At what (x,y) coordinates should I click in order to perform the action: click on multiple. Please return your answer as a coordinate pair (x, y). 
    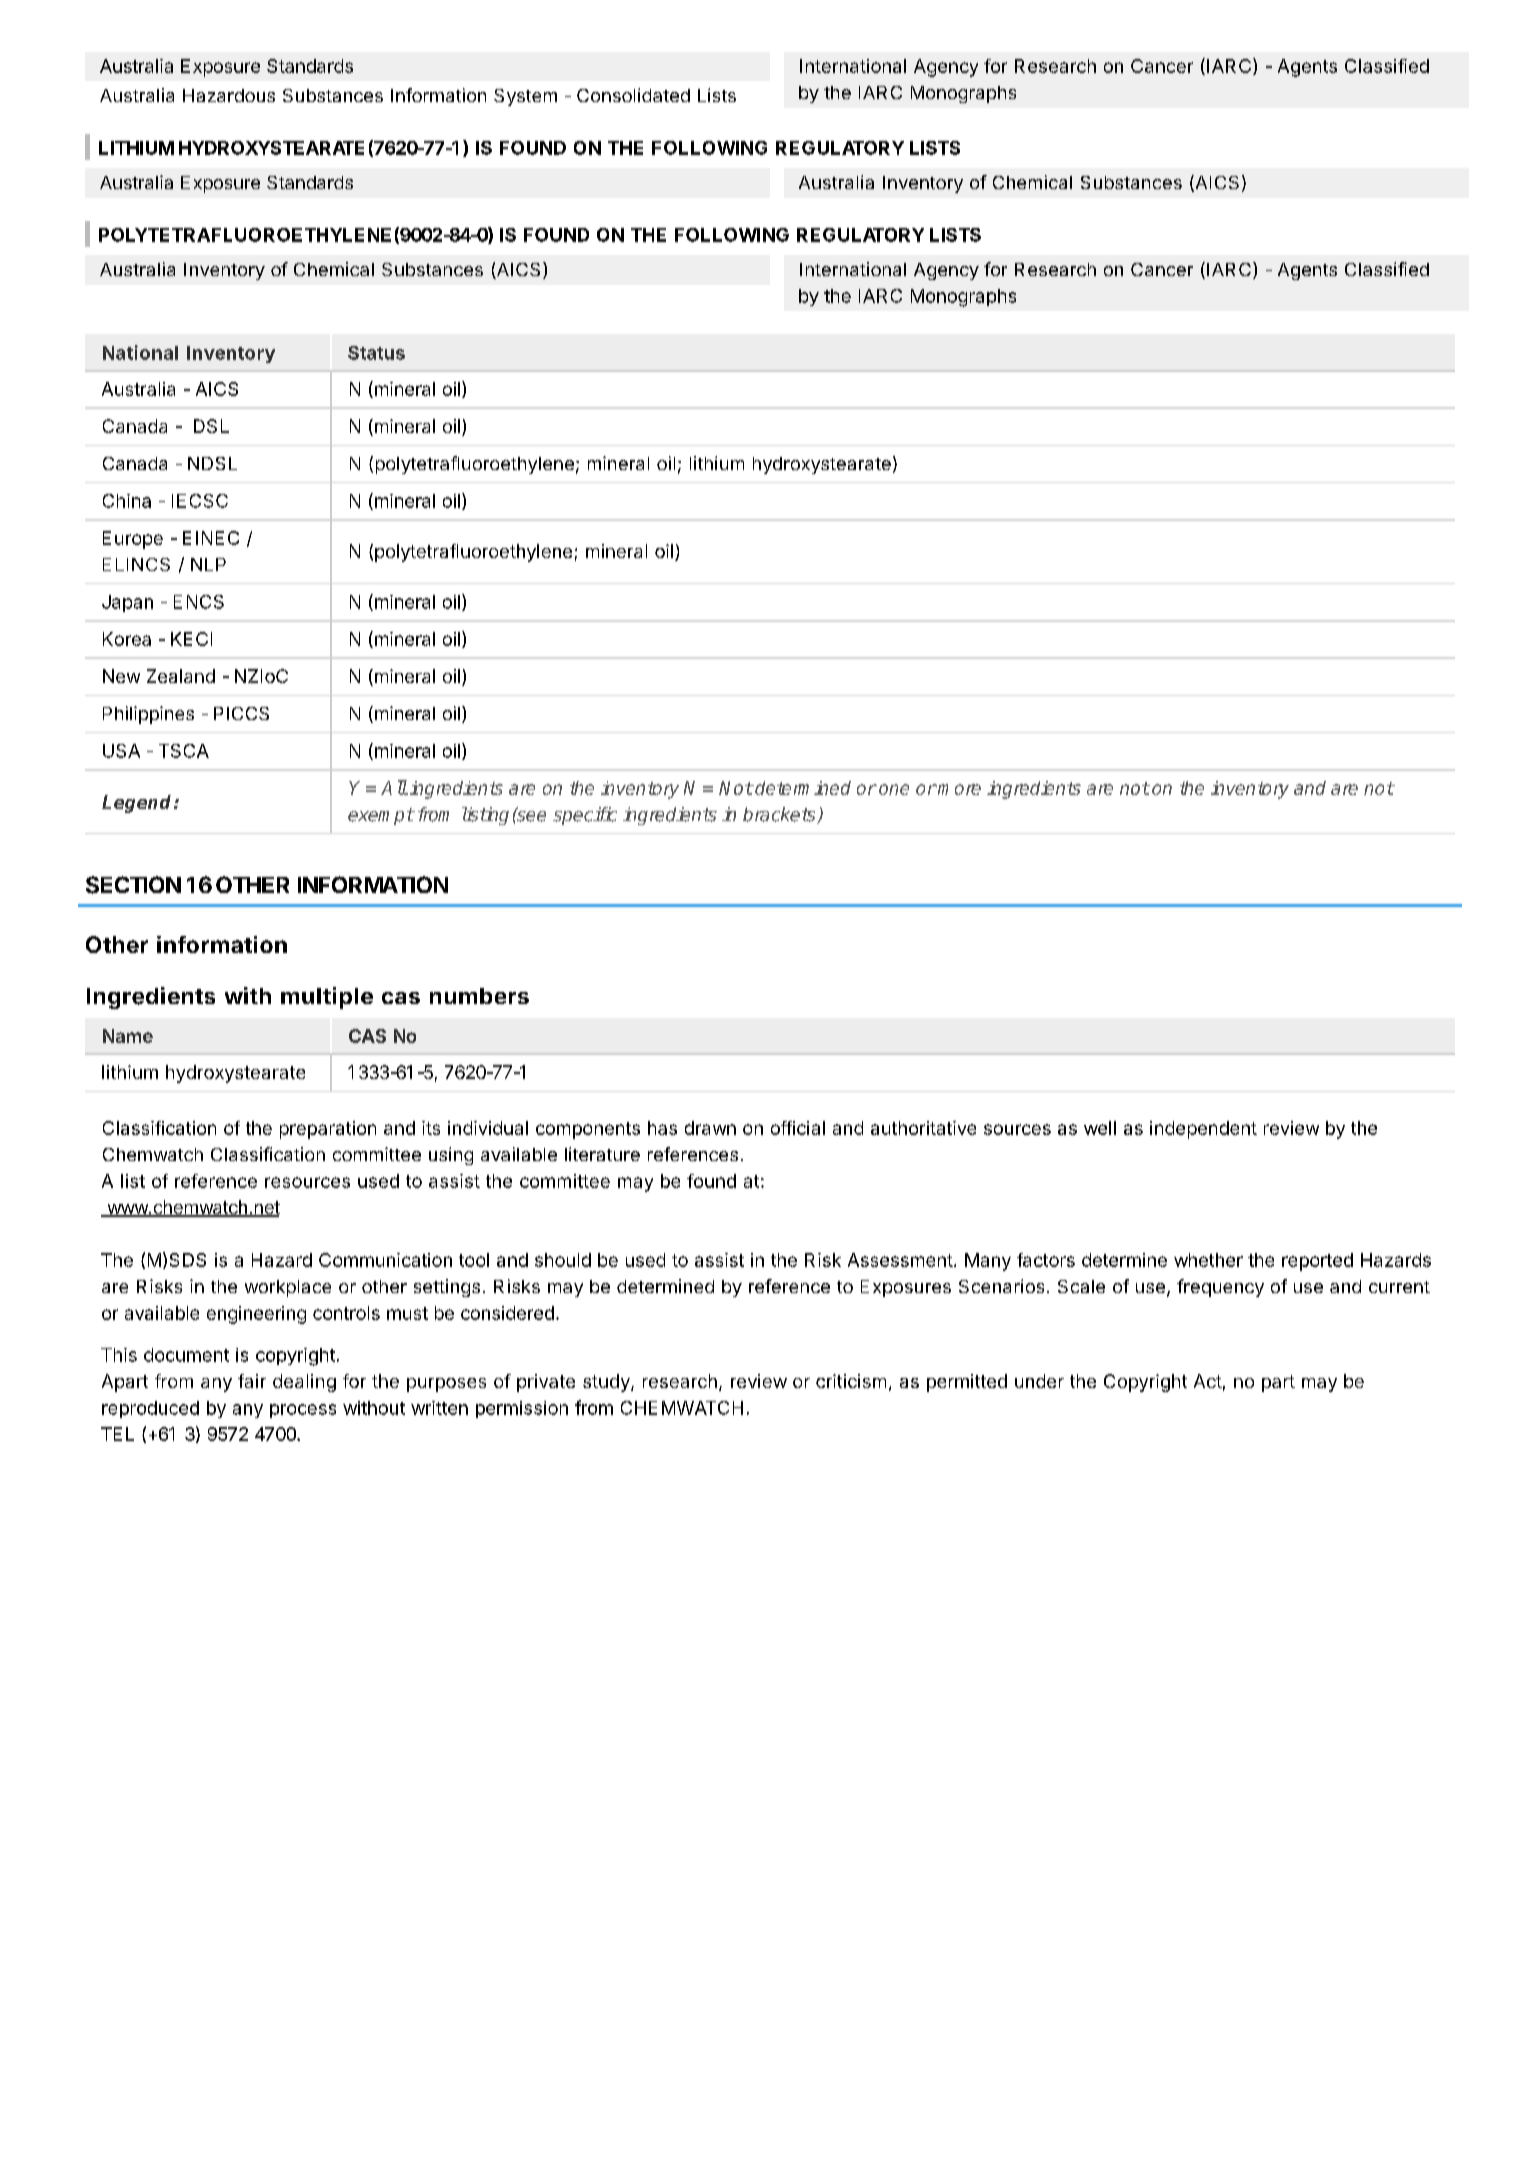
    Looking at the image, I should click on (327, 998).
